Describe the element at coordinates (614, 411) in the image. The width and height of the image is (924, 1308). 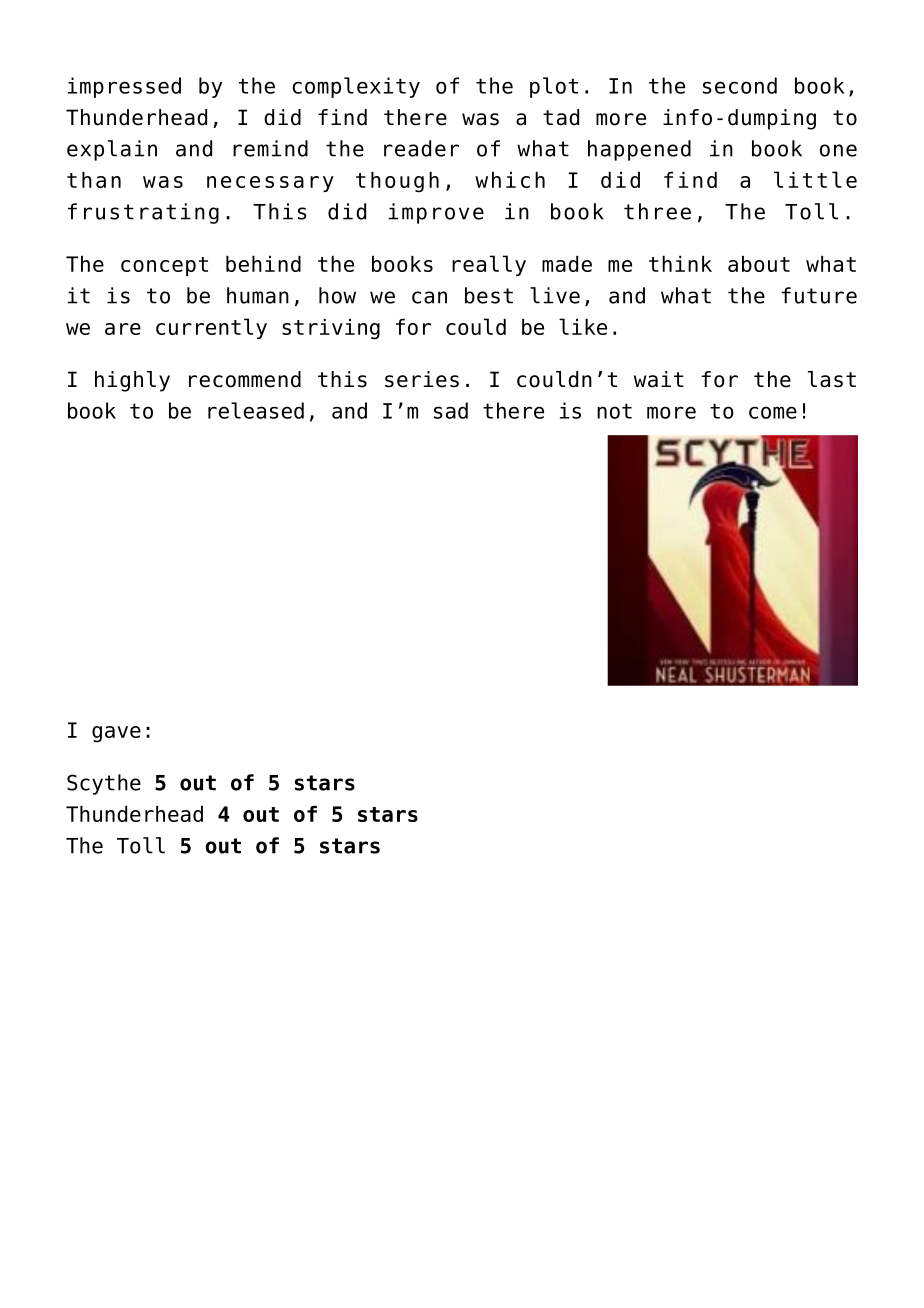
I see `not` at that location.
